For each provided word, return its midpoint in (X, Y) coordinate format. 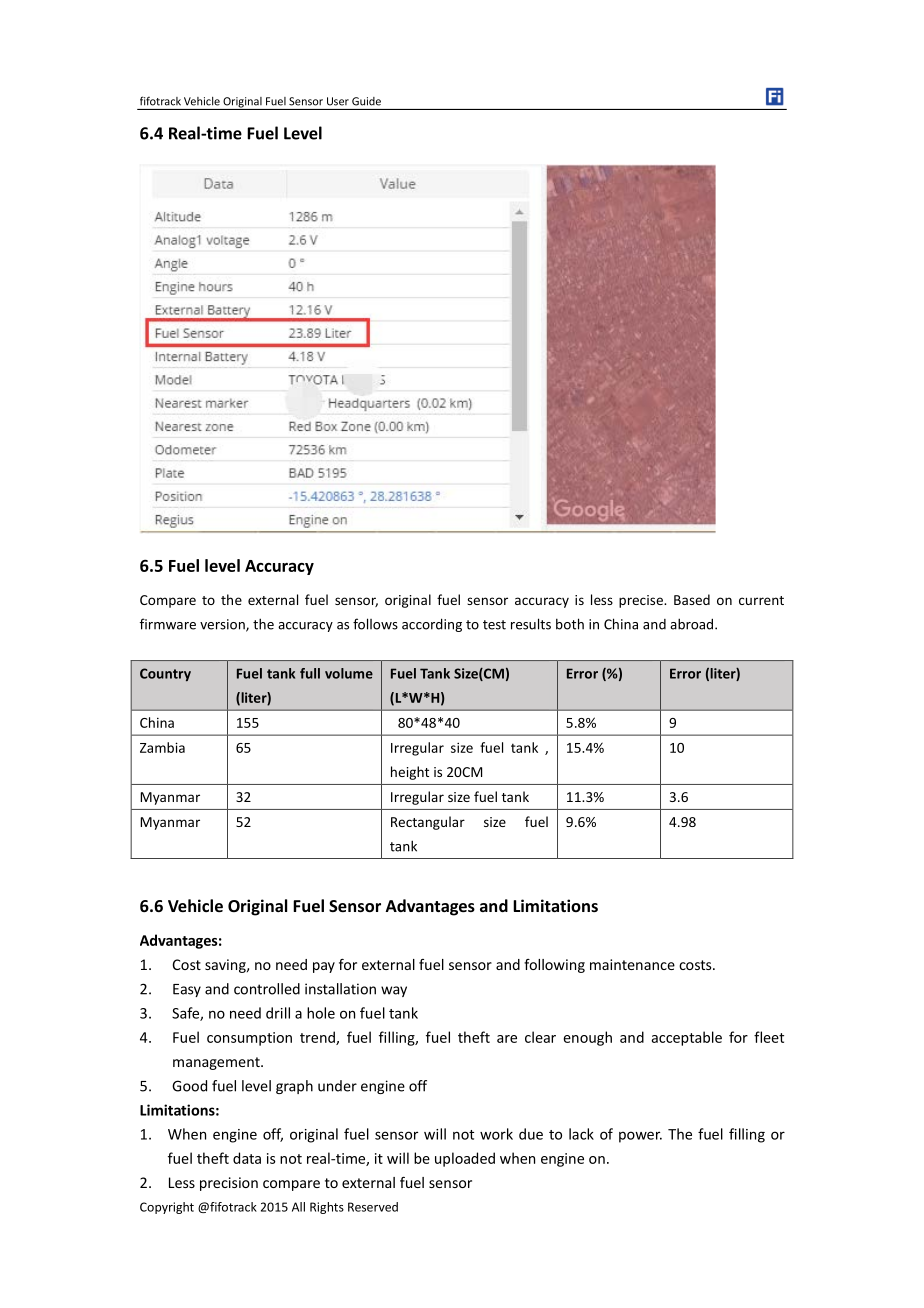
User (338, 101)
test (494, 625)
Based (692, 599)
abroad (693, 624)
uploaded (465, 1159)
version (223, 625)
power (640, 1137)
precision (229, 1184)
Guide (366, 101)
